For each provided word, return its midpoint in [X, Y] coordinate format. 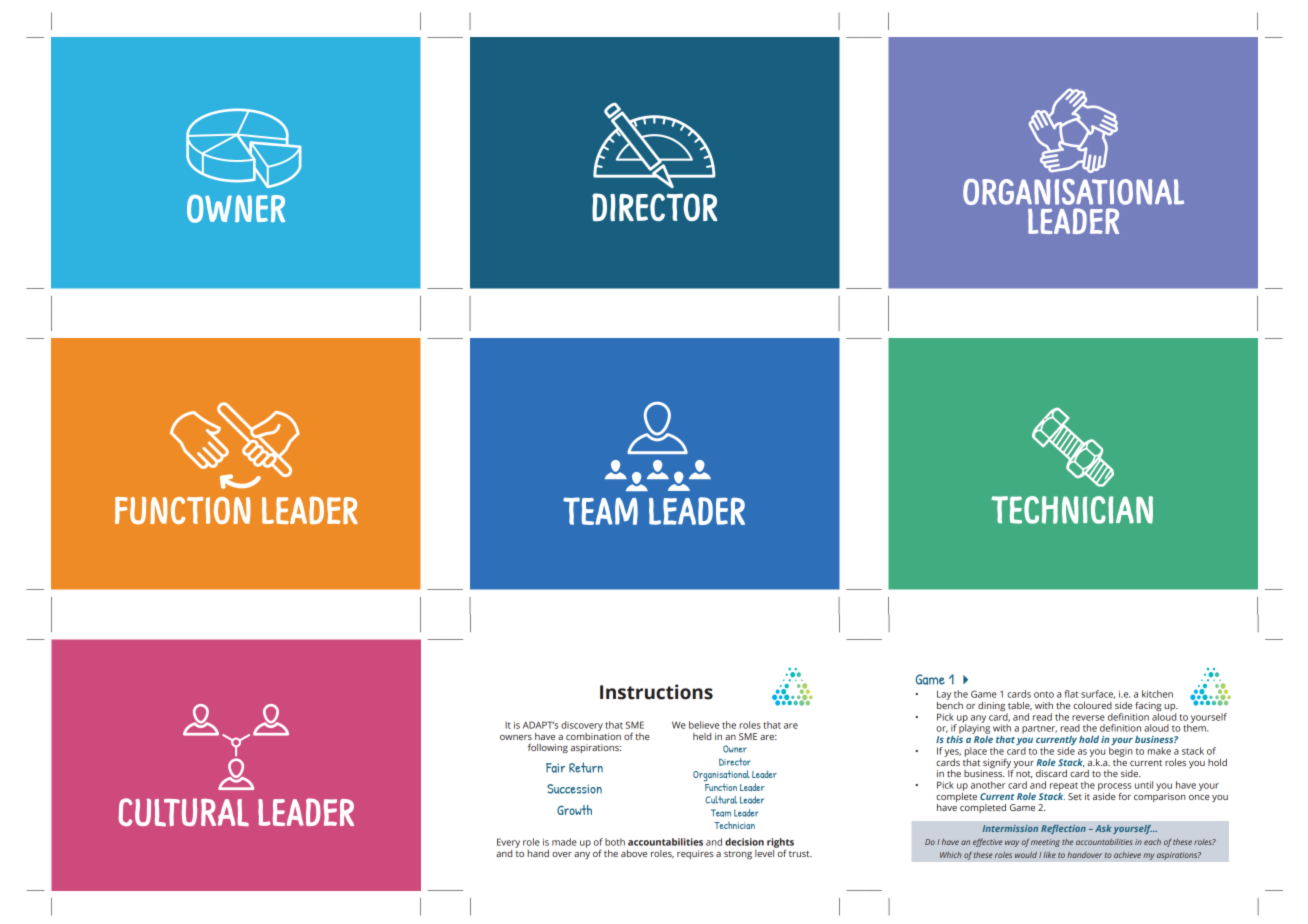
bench [950, 704]
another [988, 785]
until [1144, 785]
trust [800, 854]
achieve [1127, 855]
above [634, 853]
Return [586, 767]
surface [1098, 694]
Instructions [656, 692]
